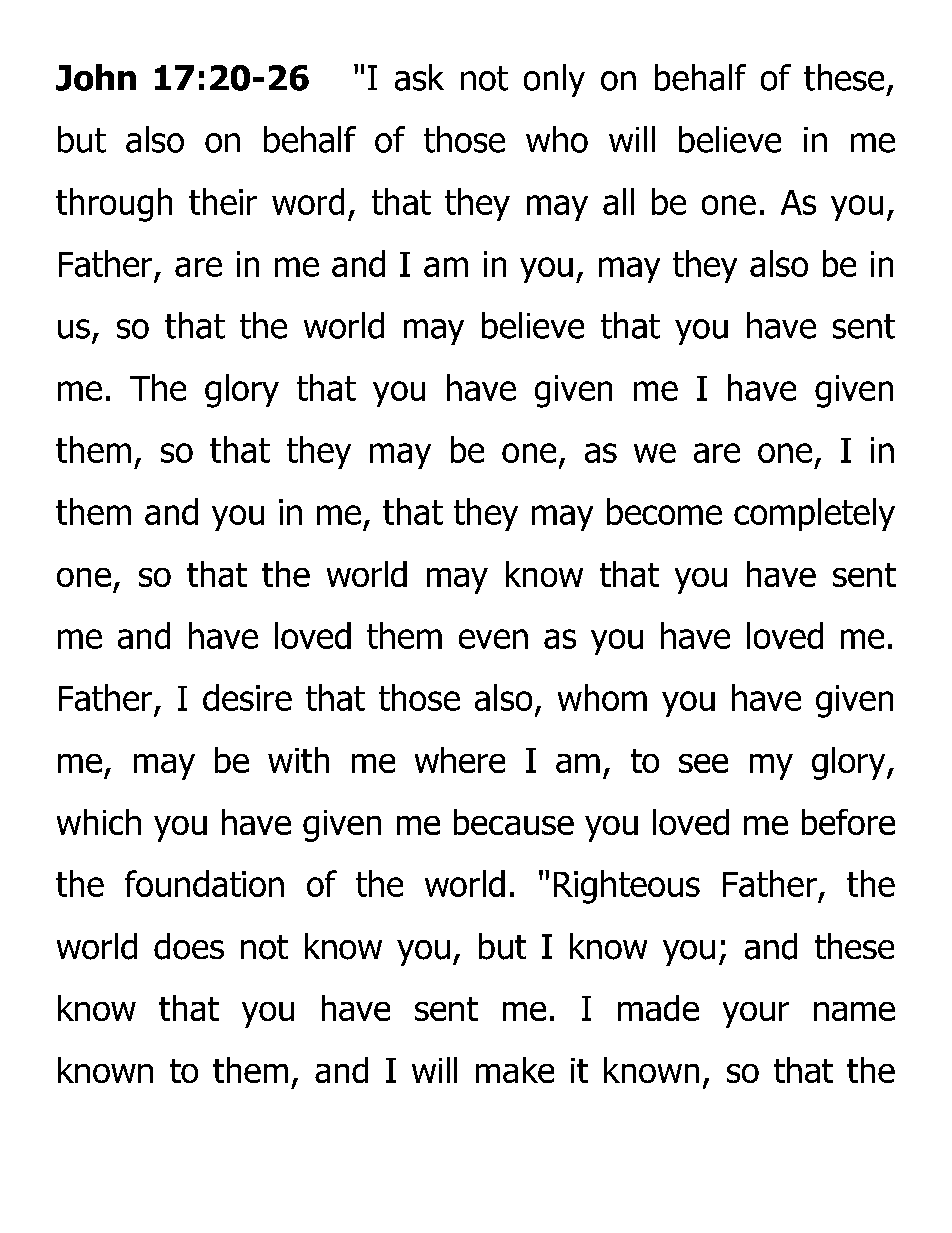  Describe the element at coordinates (515, 1070) in the screenshot. I see `make` at that location.
